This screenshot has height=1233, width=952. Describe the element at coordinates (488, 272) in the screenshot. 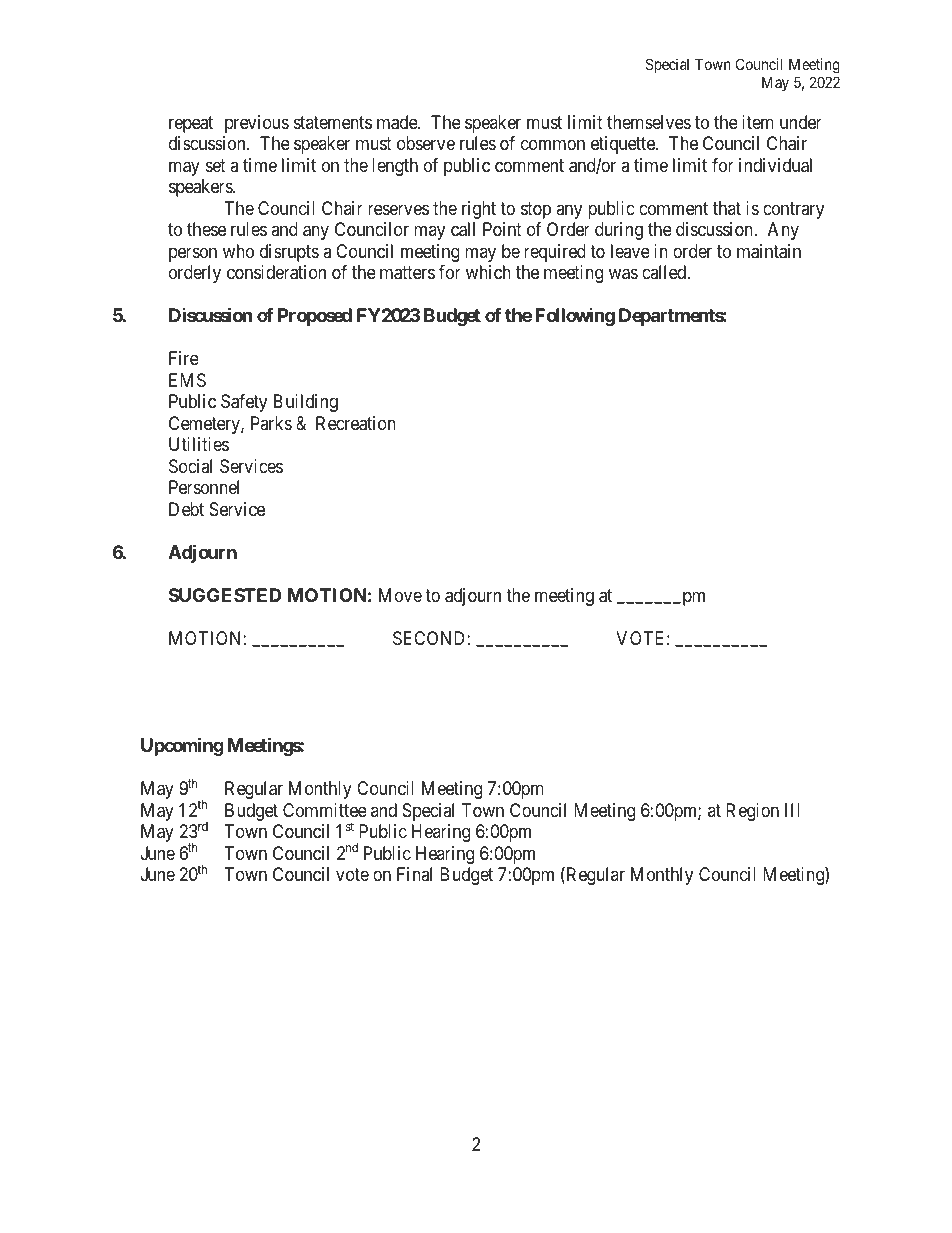

I see `which` at that location.
